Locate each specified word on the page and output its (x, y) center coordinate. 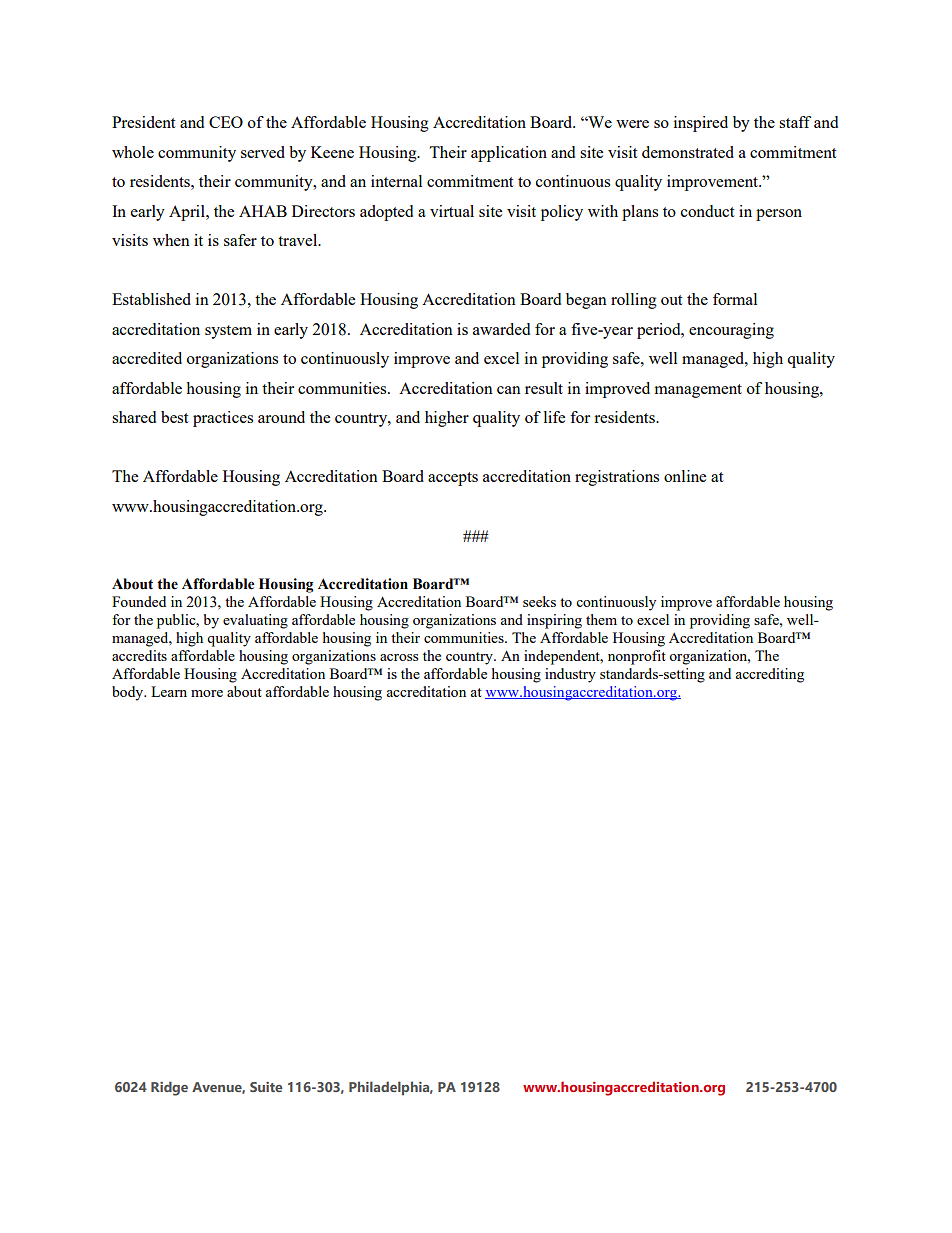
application (509, 154)
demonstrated (688, 152)
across (399, 657)
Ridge (169, 1088)
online (685, 476)
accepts (453, 479)
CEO (226, 122)
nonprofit (637, 657)
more (207, 693)
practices (223, 419)
